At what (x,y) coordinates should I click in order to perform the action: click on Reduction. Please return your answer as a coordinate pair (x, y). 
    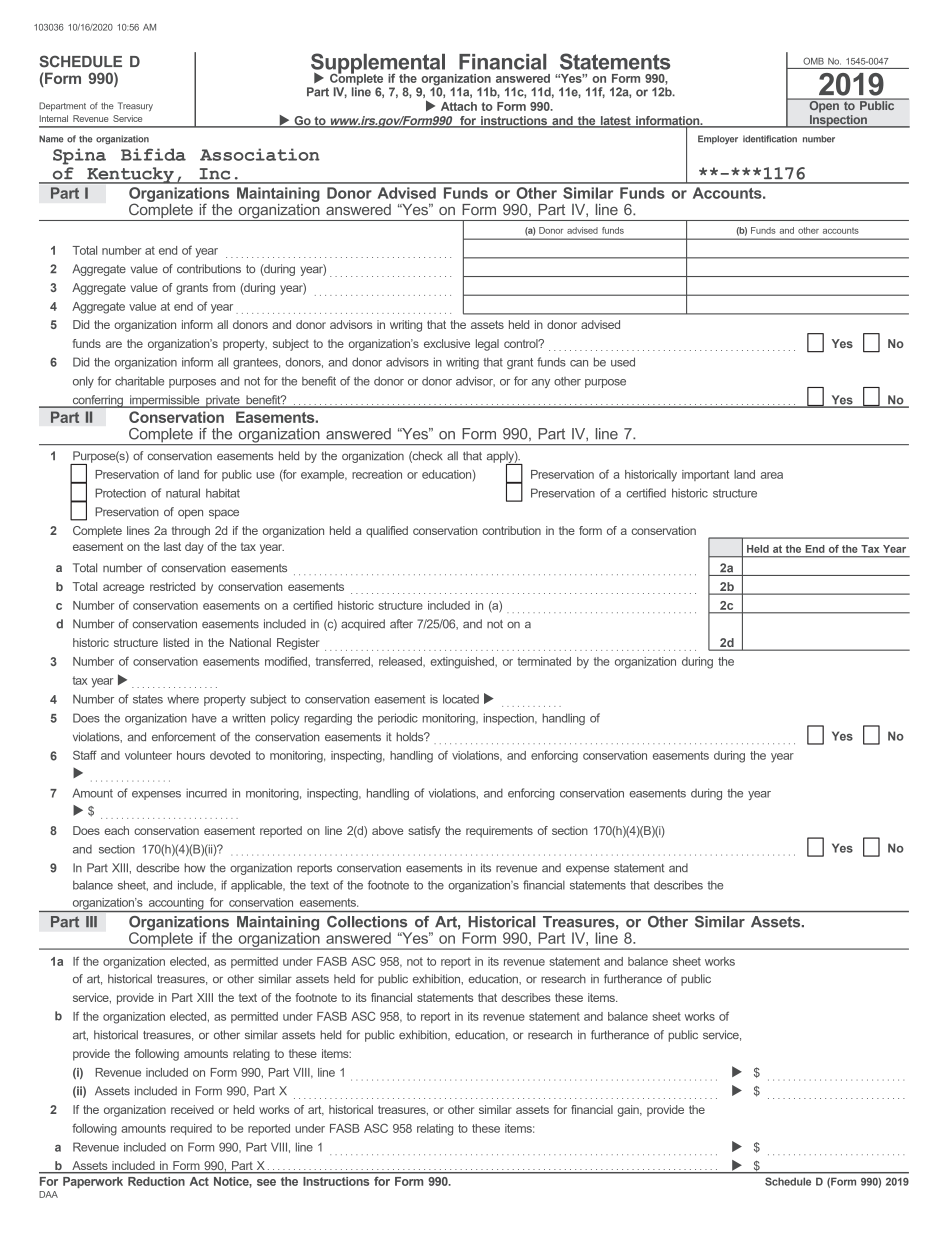
    Looking at the image, I should click on (156, 1181).
